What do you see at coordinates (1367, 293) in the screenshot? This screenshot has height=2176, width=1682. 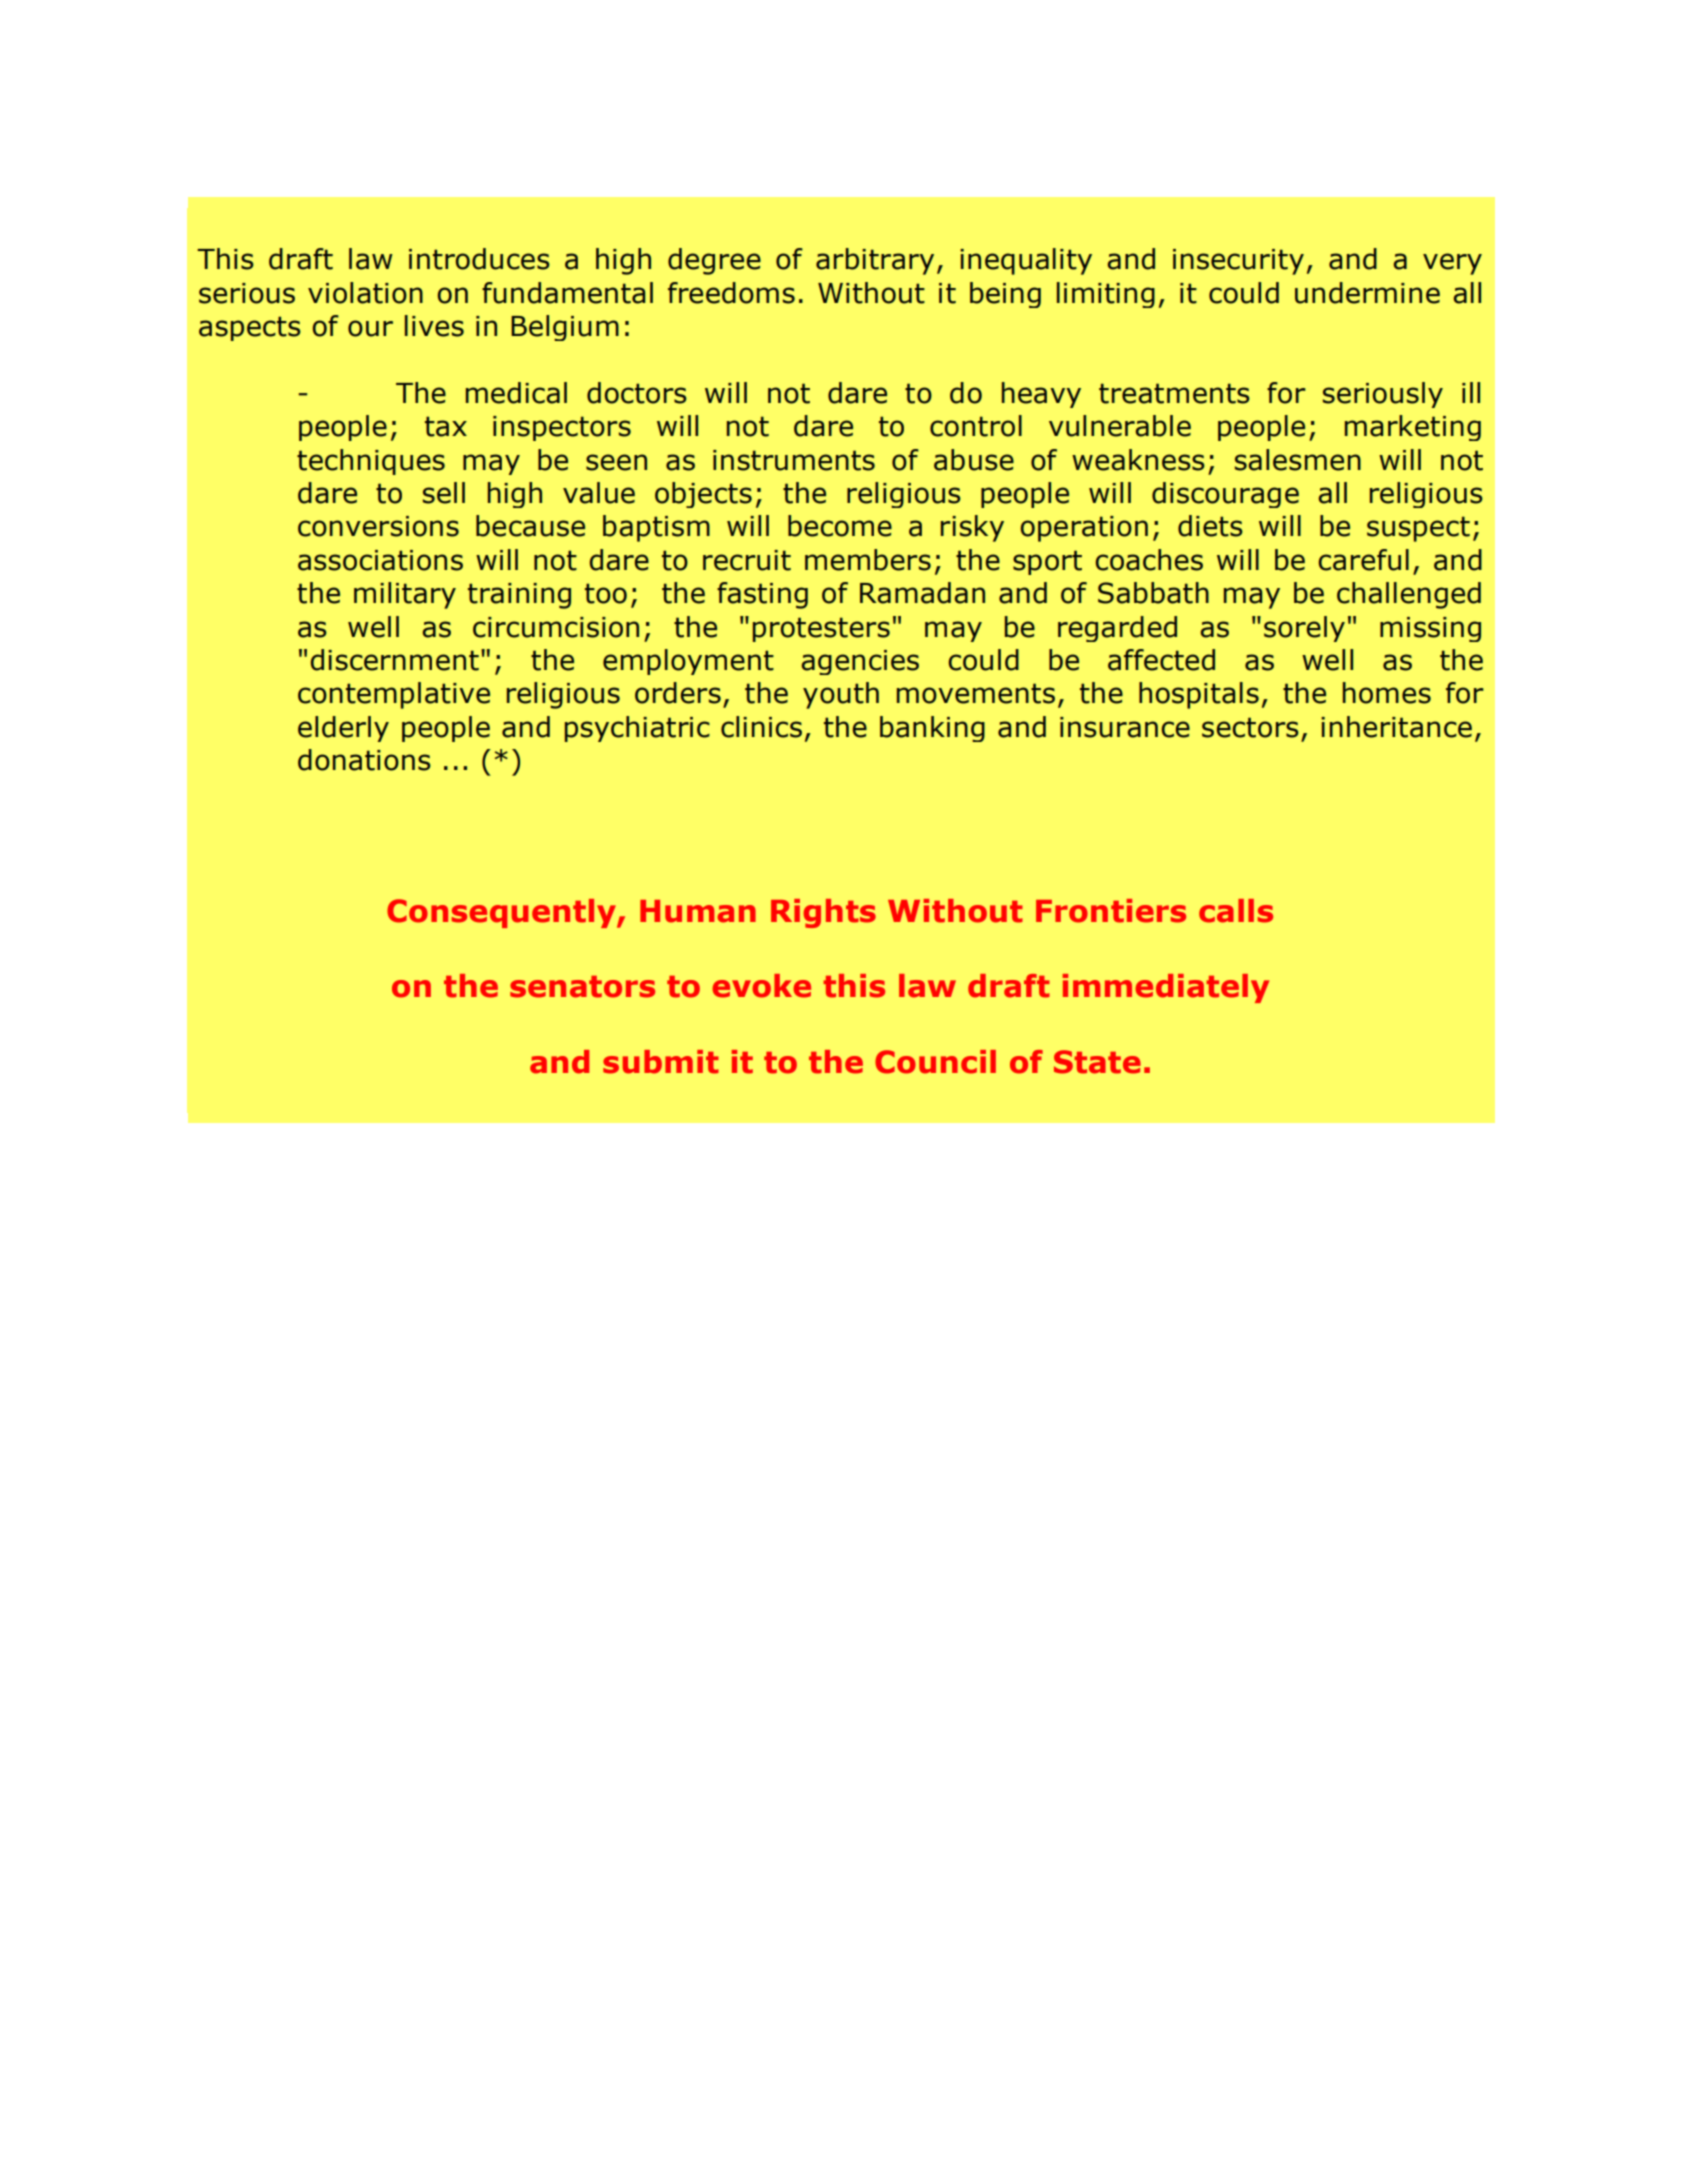 I see `undermine` at bounding box center [1367, 293].
